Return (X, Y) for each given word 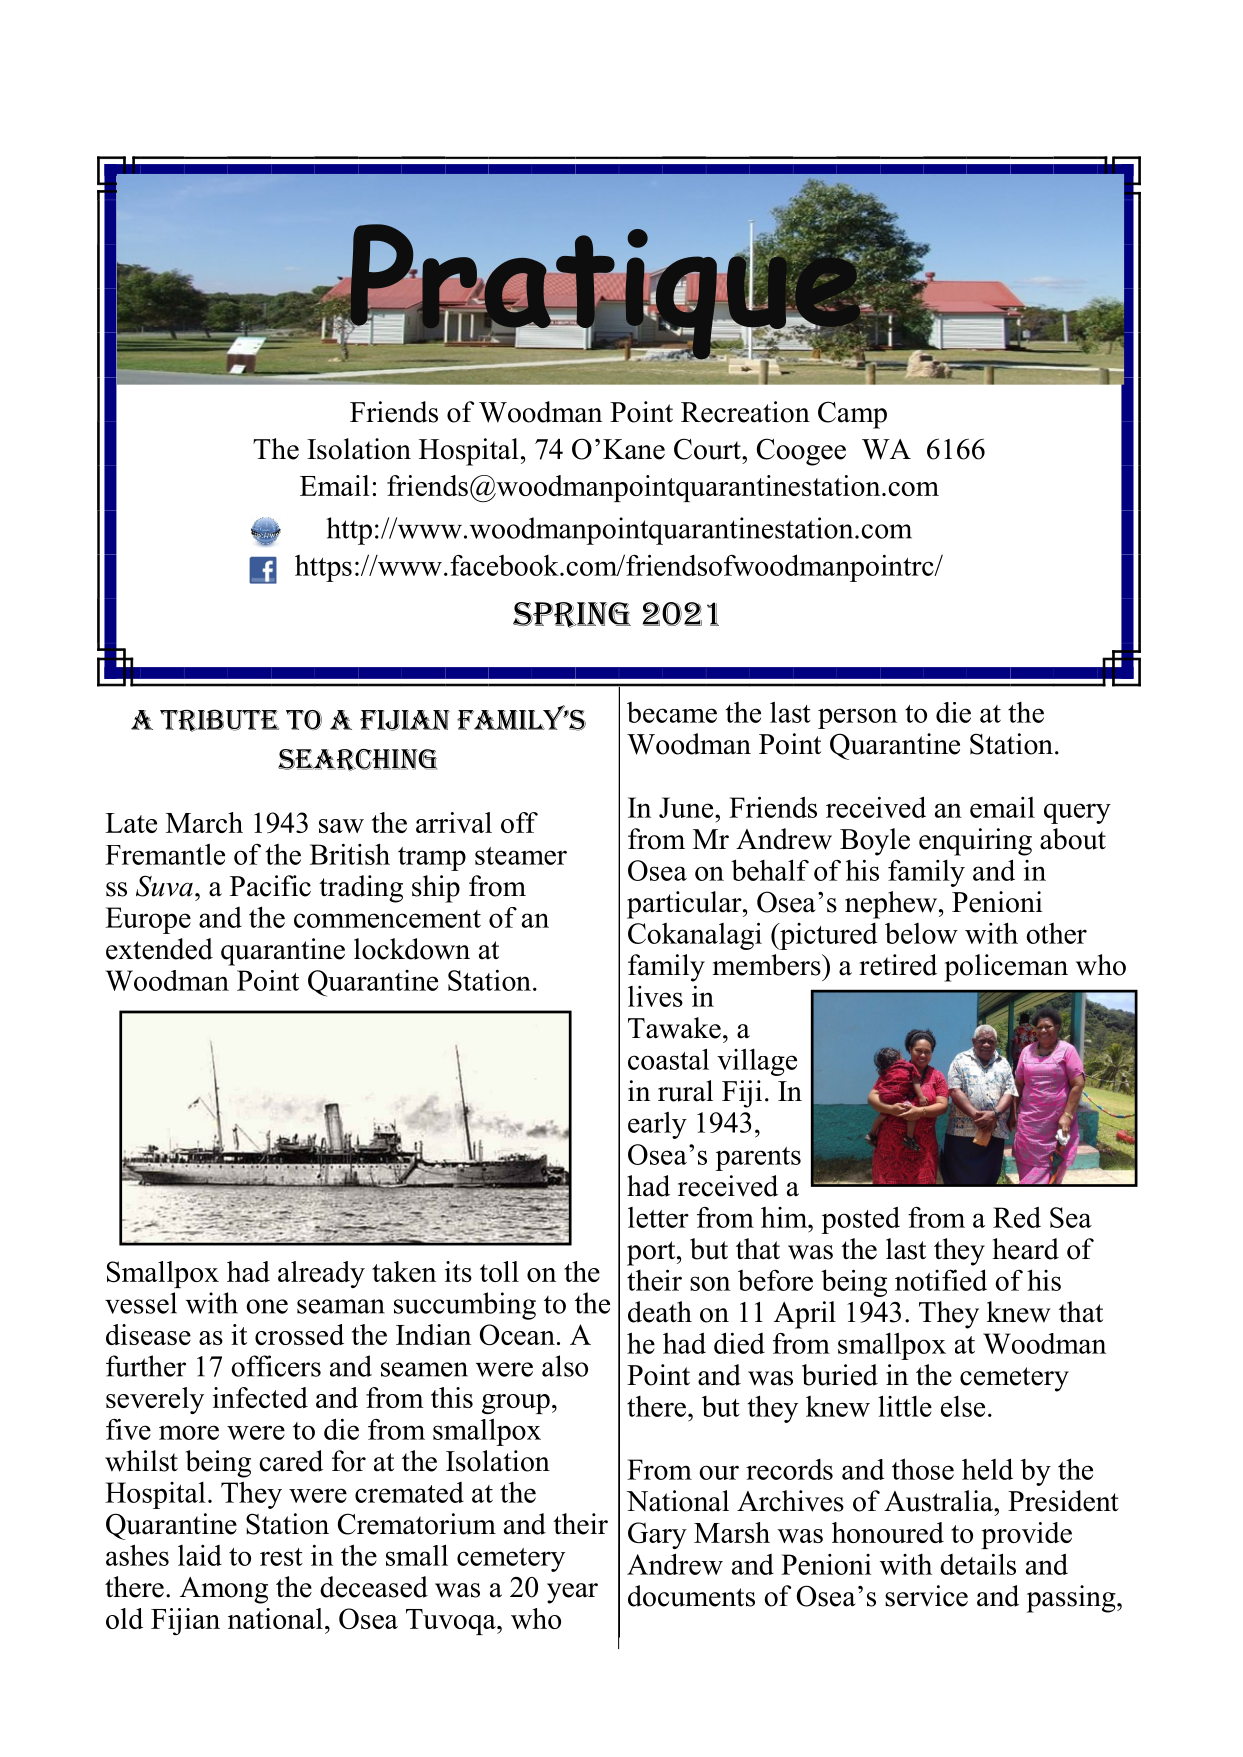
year (572, 1593)
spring (572, 615)
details (978, 1564)
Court (708, 449)
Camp (852, 415)
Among (224, 1590)
